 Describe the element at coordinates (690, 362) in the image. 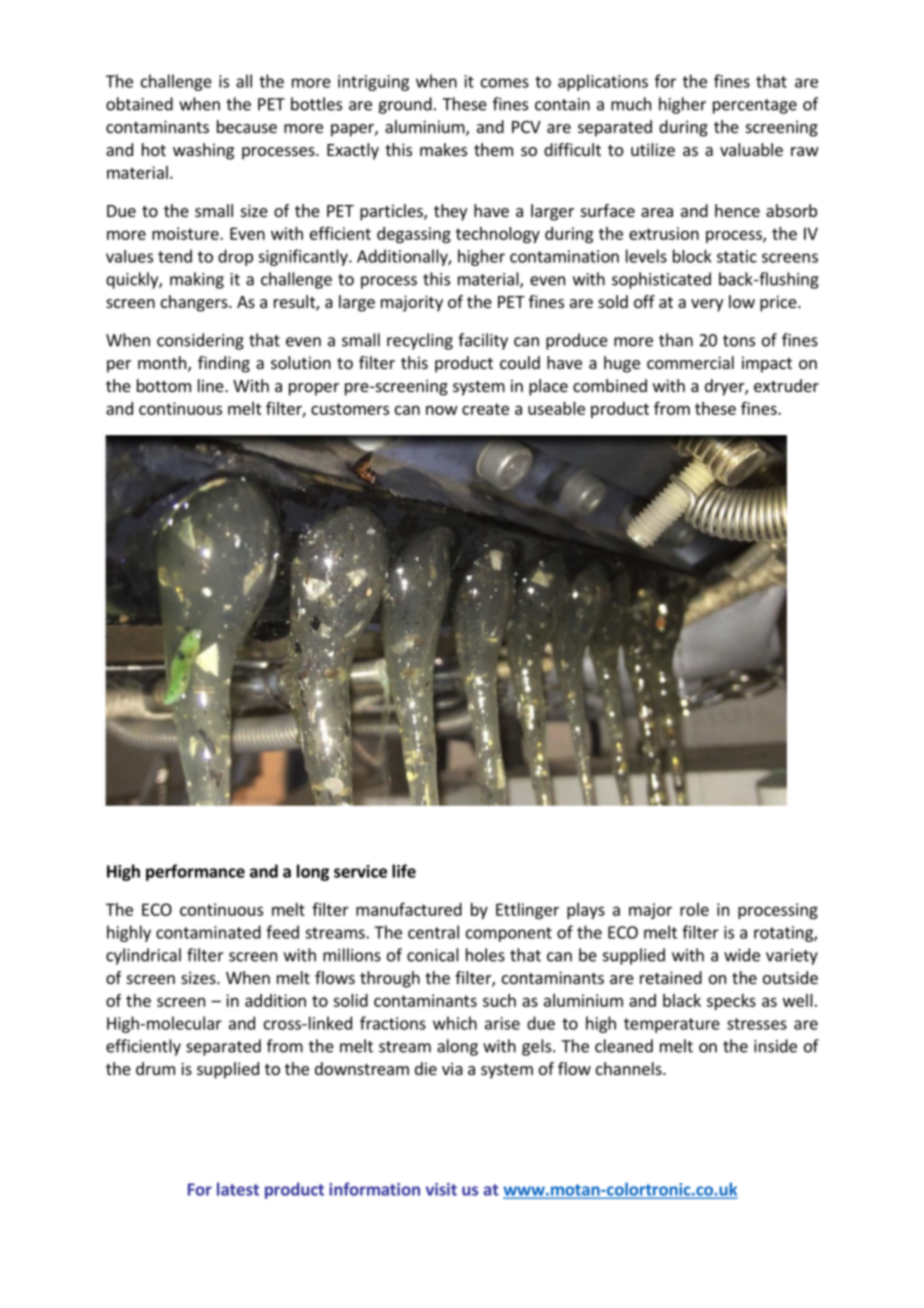

I see `commercial` at that location.
